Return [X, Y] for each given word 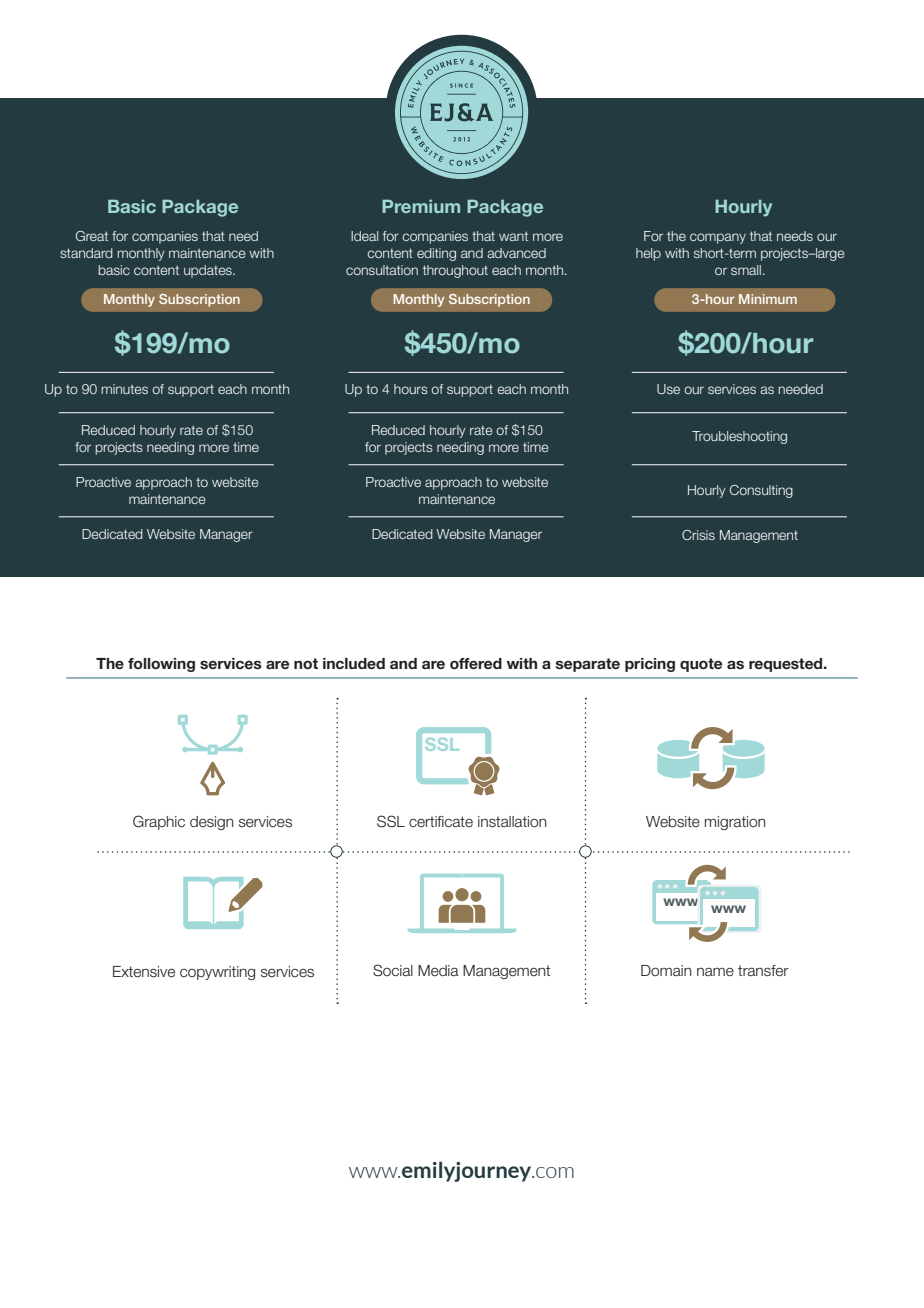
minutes [124, 389]
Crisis [698, 535]
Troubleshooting [739, 437]
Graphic [159, 822]
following [161, 665]
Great [92, 236]
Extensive [144, 972]
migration [735, 823]
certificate [441, 822]
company [718, 238]
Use [668, 389]
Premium [421, 206]
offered [476, 664]
